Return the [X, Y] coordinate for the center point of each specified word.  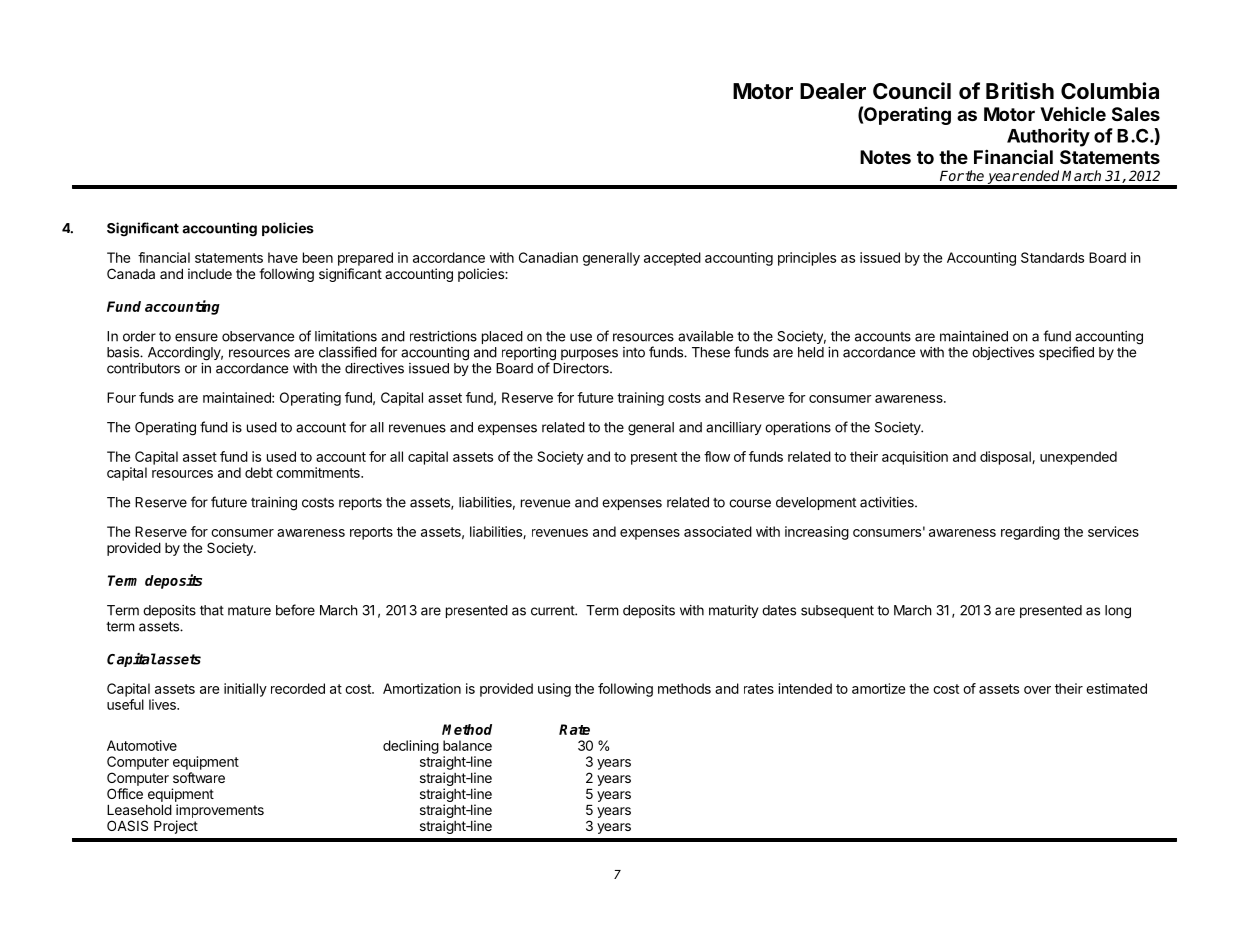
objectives [1003, 353]
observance [258, 336]
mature [249, 610]
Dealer [833, 91]
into [634, 352]
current [553, 611]
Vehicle [1073, 114]
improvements [220, 811]
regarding [1030, 533]
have [283, 257]
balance [467, 745]
